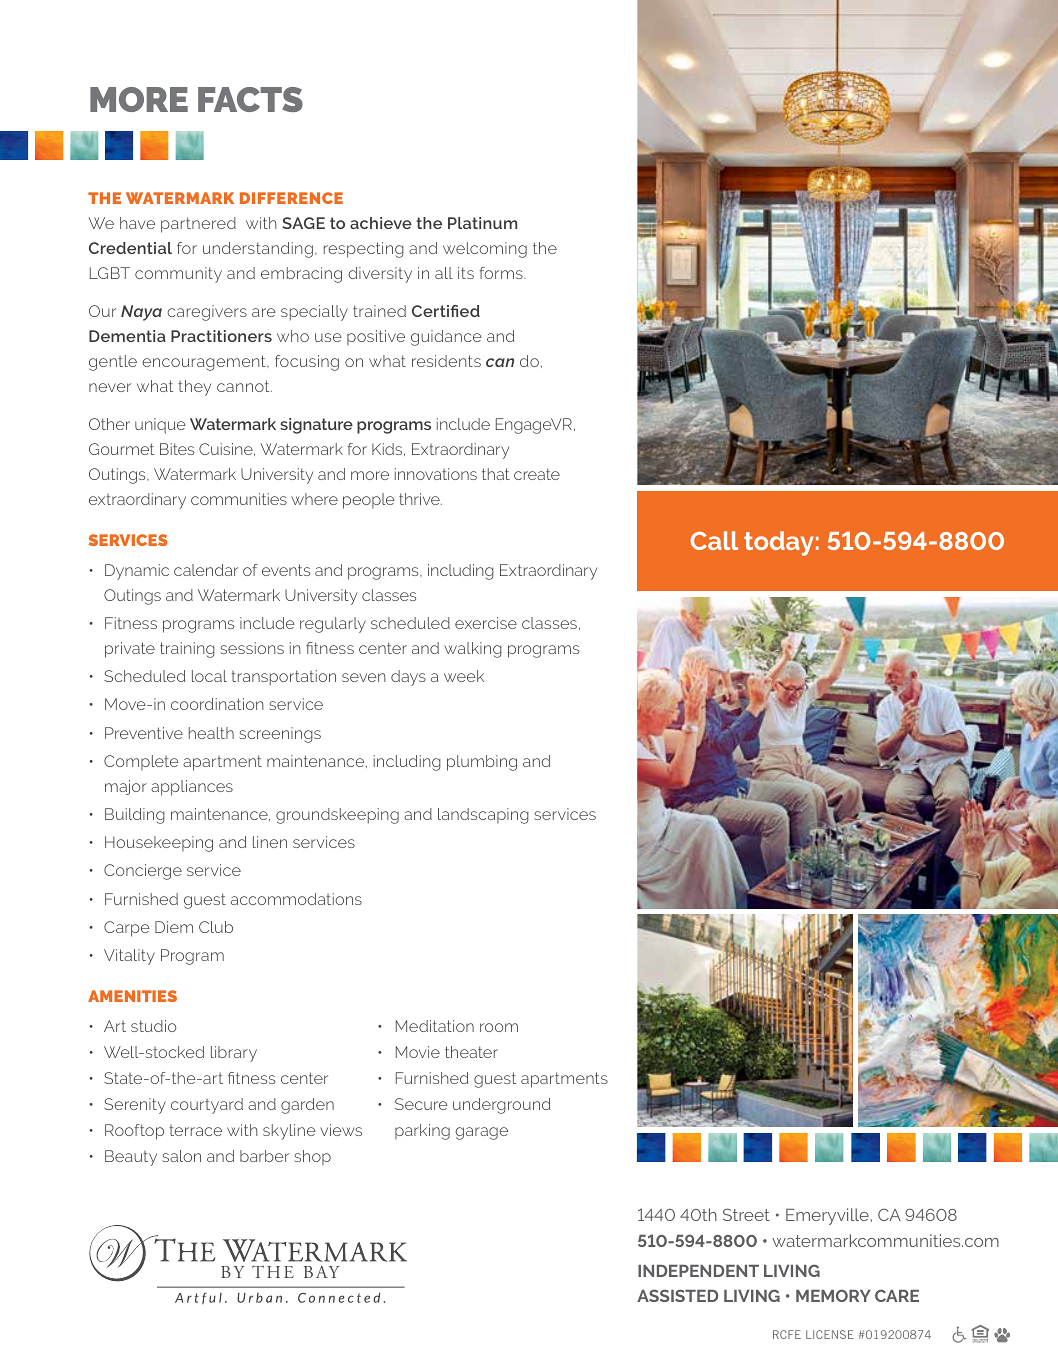  What do you see at coordinates (482, 223) in the screenshot?
I see `Platinum` at bounding box center [482, 223].
